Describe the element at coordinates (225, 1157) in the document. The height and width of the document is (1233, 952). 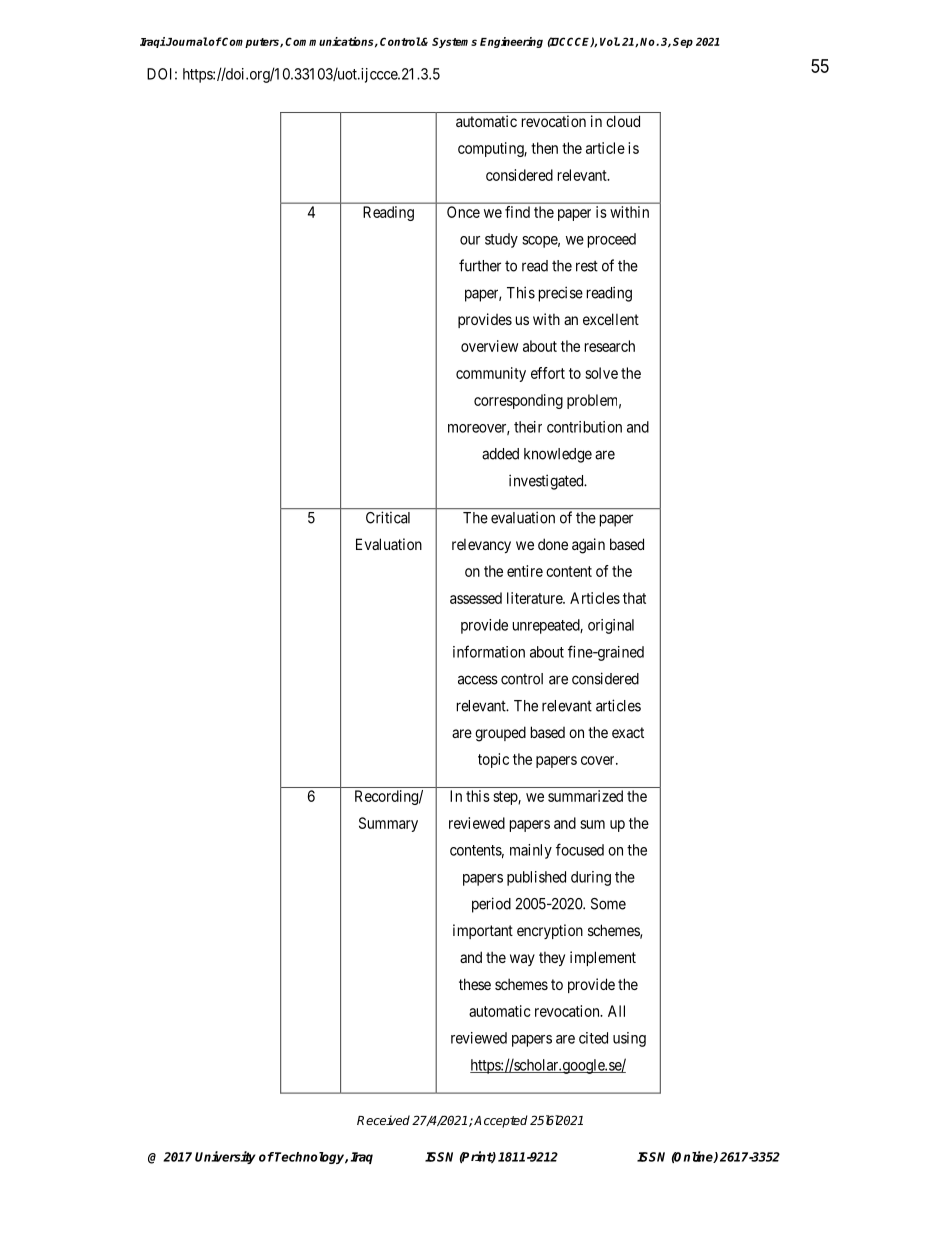
I see `University` at that location.
